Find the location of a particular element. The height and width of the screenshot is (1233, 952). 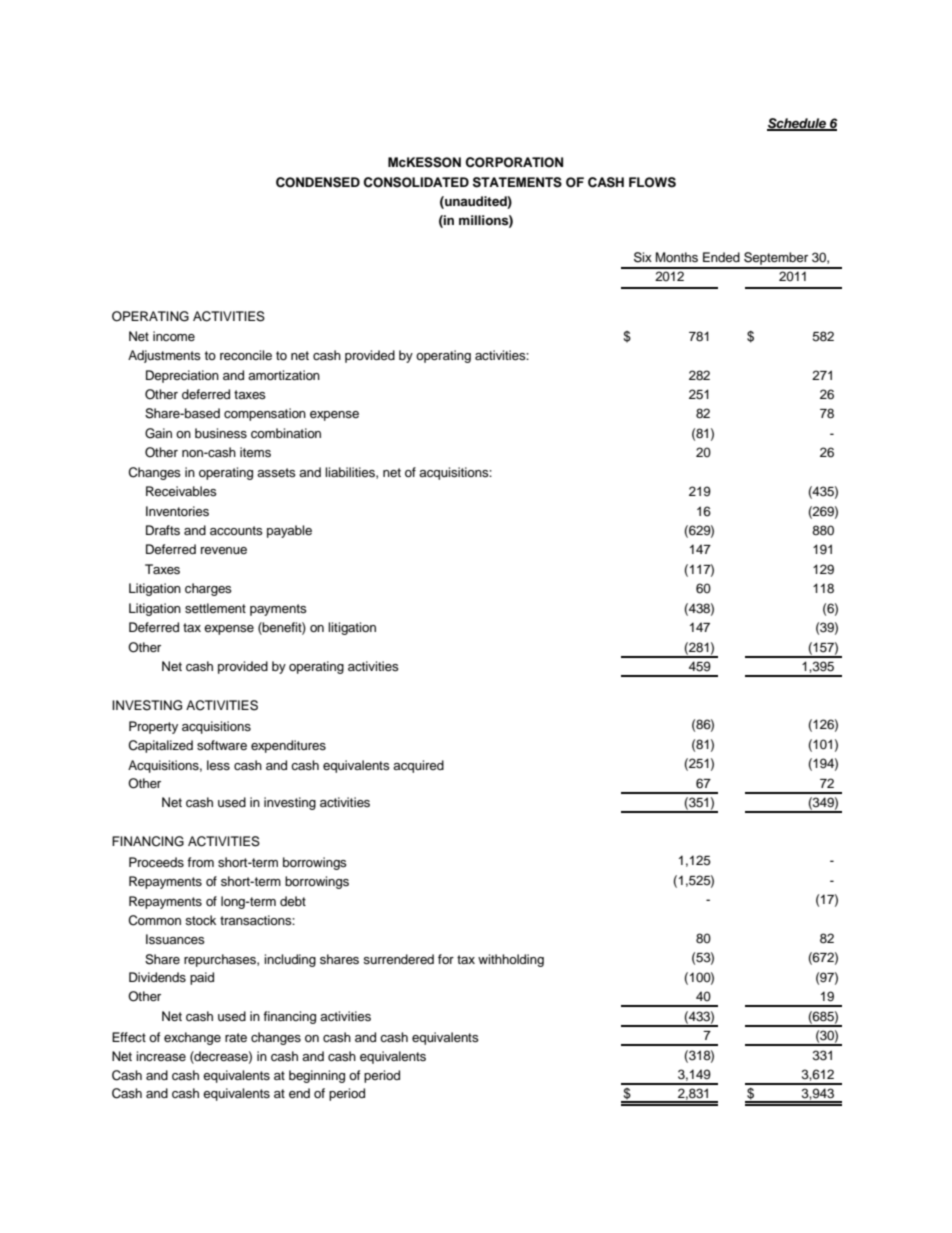

for is located at coordinates (446, 959).
